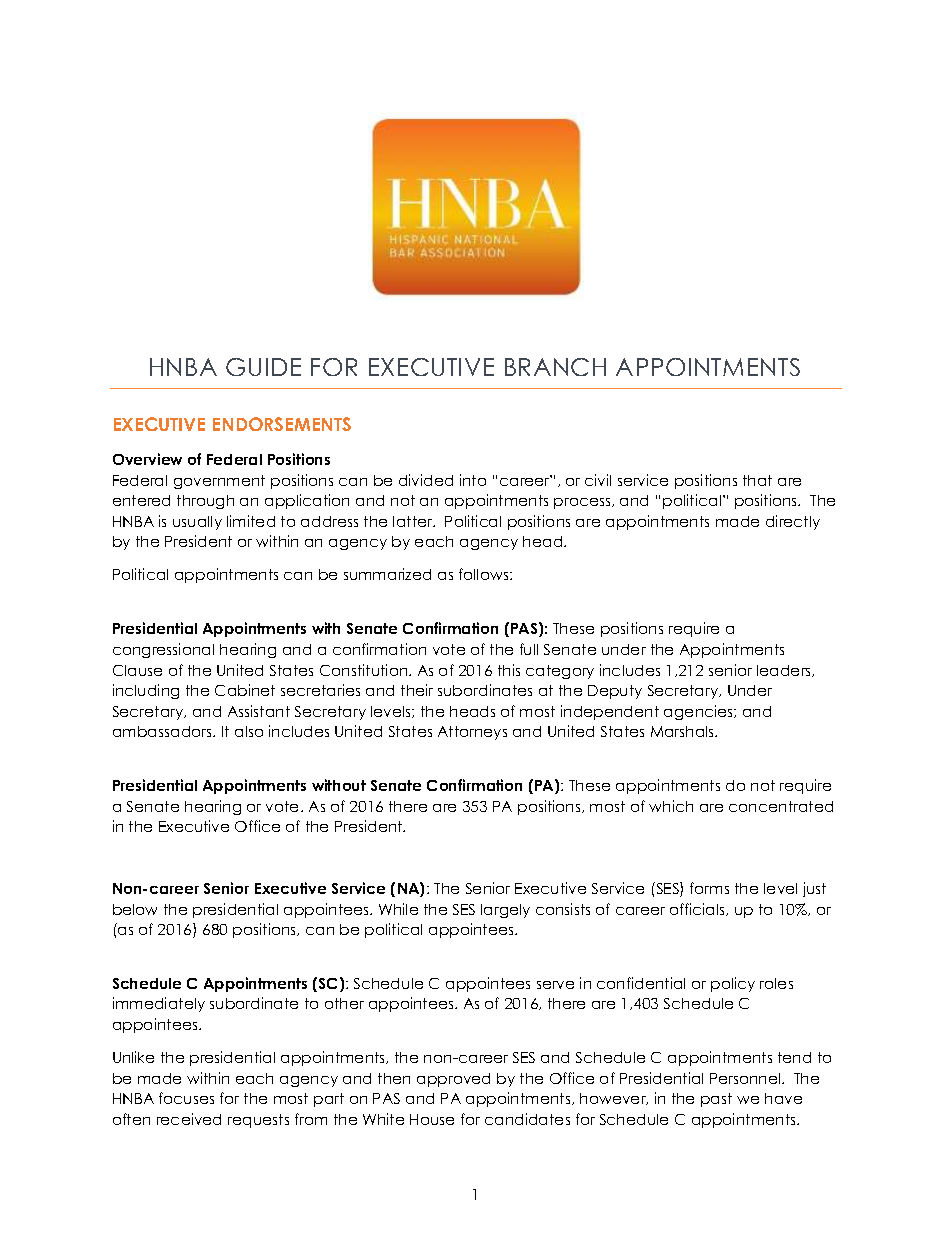  What do you see at coordinates (529, 649) in the screenshot?
I see `full` at bounding box center [529, 649].
